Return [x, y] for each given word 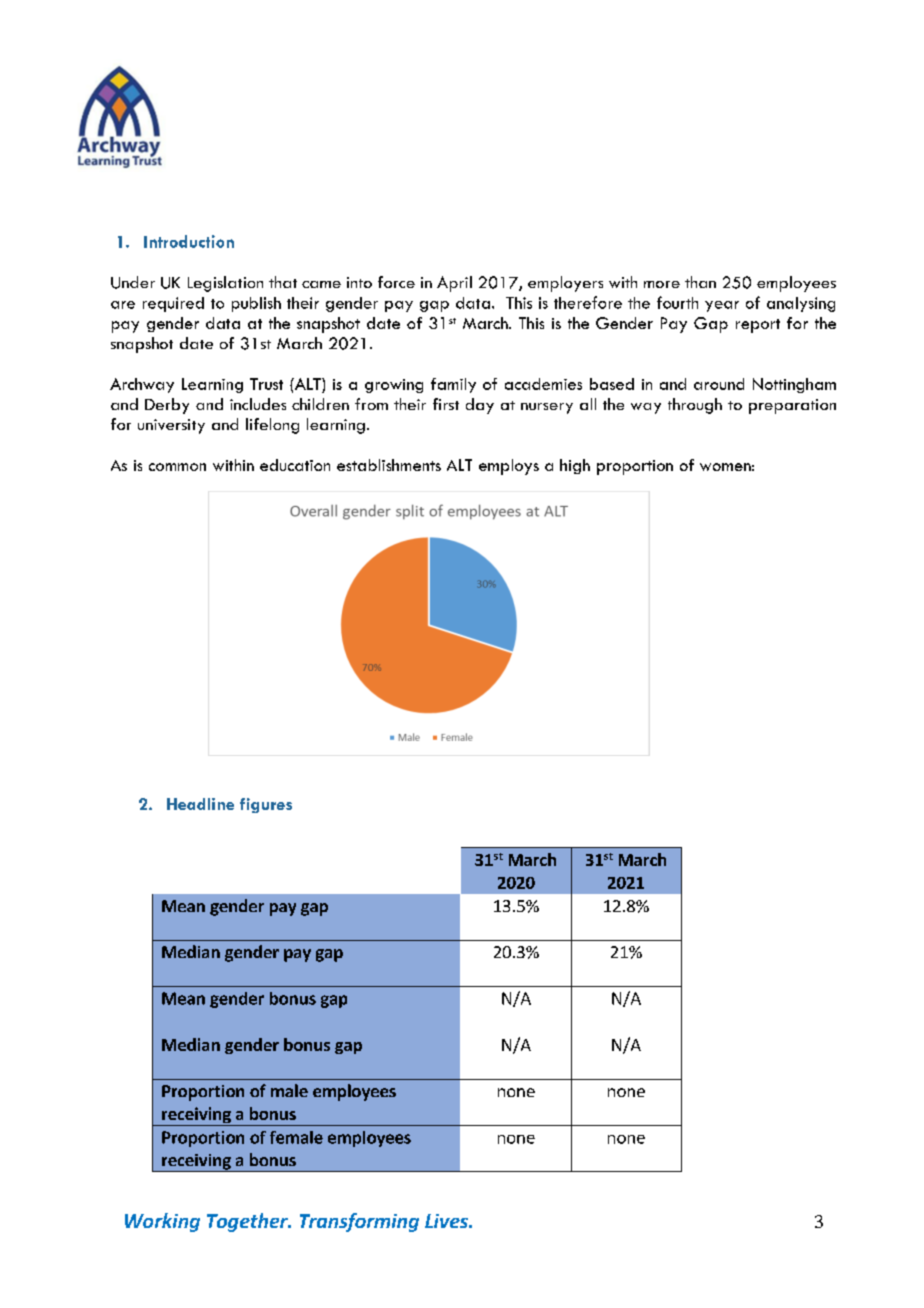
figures [266, 805]
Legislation [225, 284]
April [454, 284]
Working [162, 1222]
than [700, 282]
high [575, 466]
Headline [200, 804]
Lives [448, 1221]
